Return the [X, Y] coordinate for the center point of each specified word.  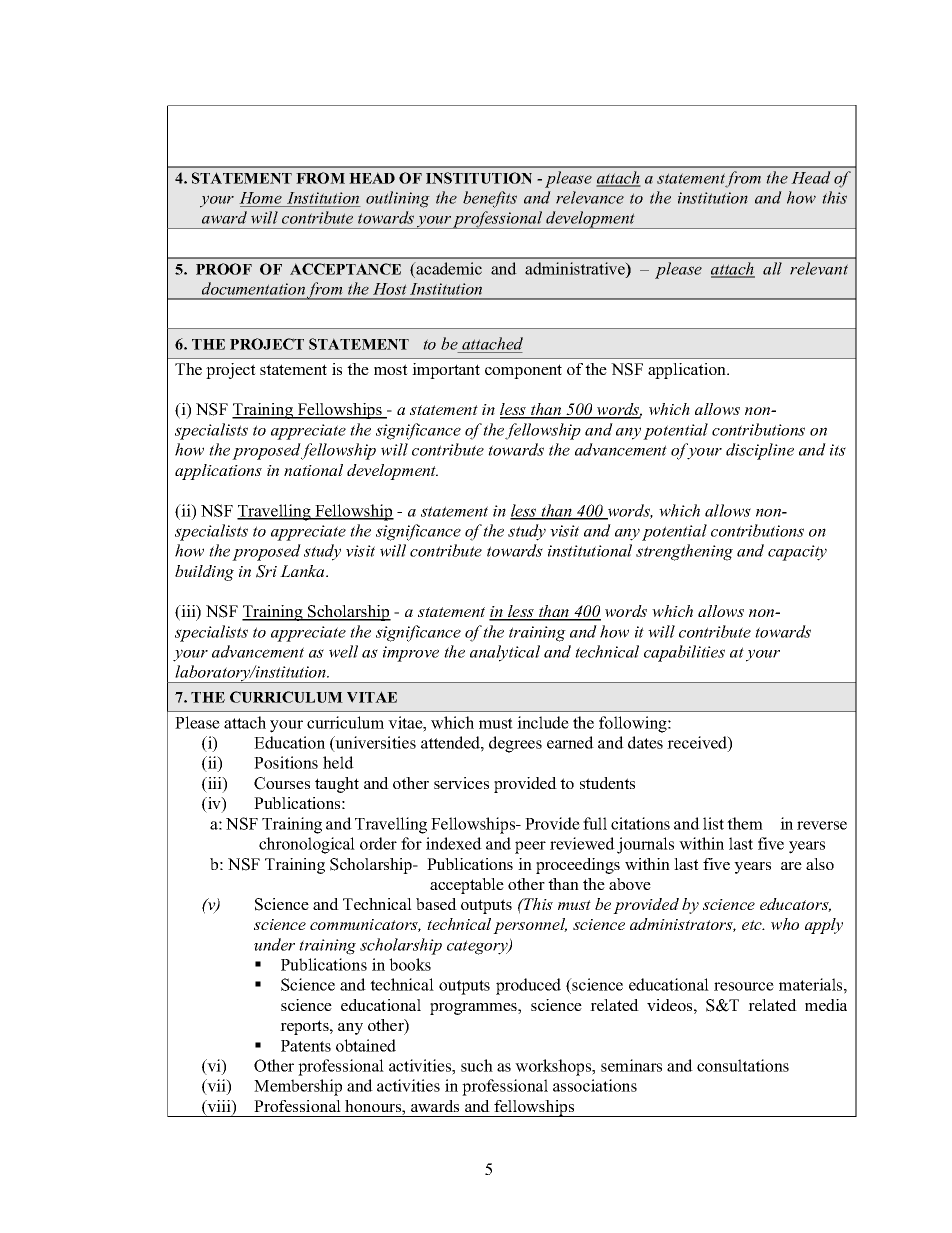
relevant [819, 268]
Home [260, 198]
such [477, 1065]
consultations [743, 1065]
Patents [306, 1046]
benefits [490, 199]
